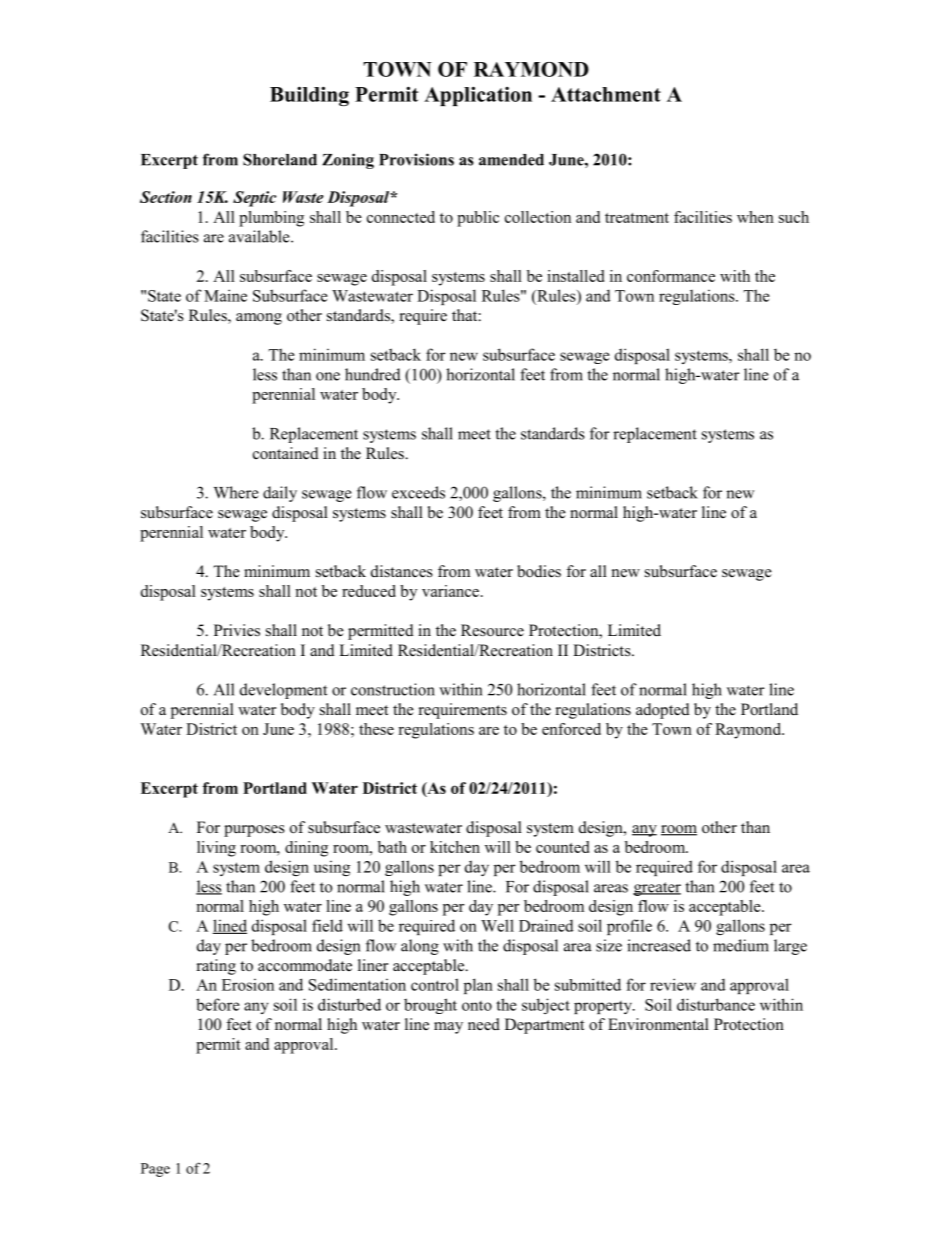 This image has width=952, height=1233. Describe the element at coordinates (254, 831) in the image. I see `purposes` at that location.
